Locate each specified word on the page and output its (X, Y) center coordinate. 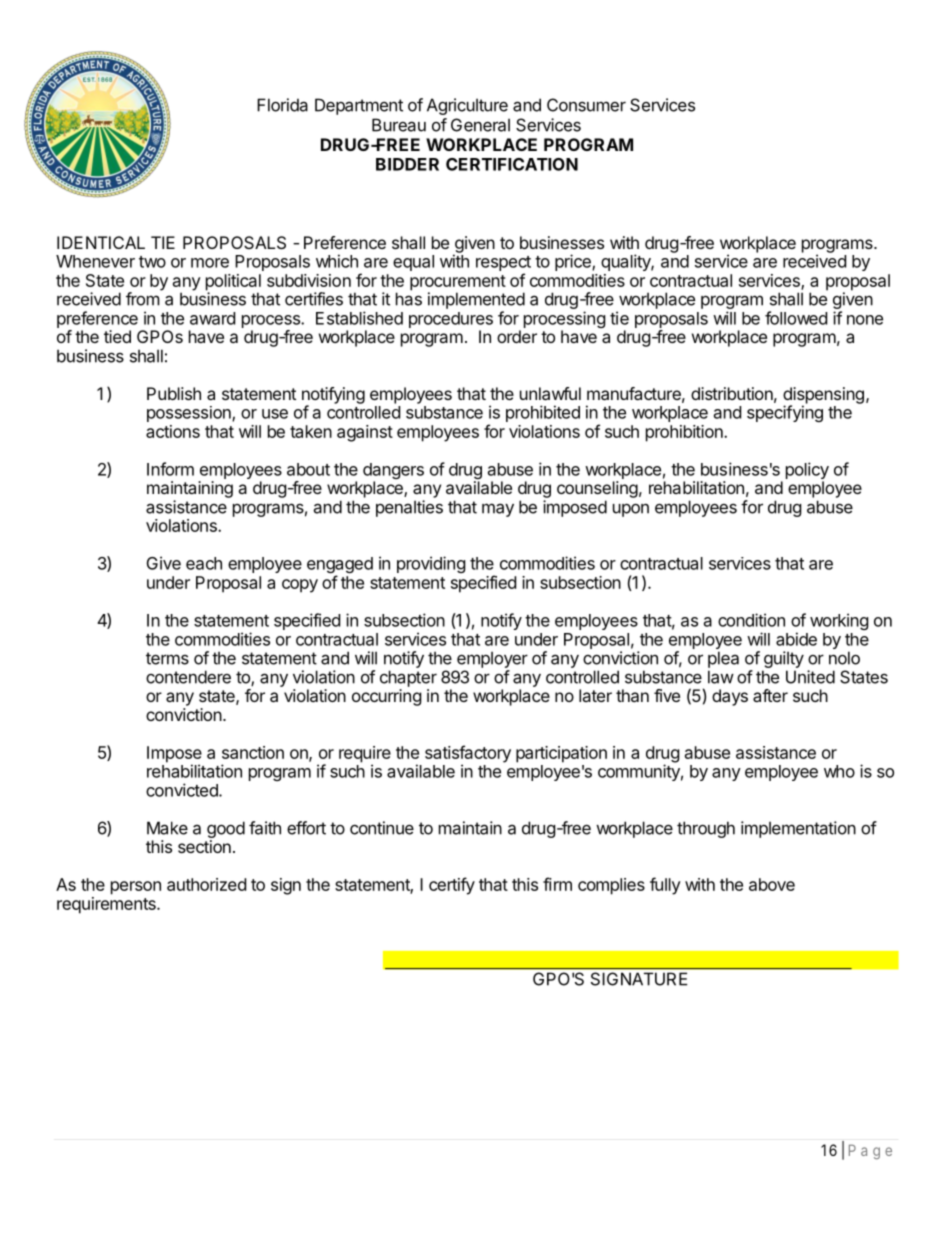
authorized (206, 884)
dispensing (823, 396)
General (480, 125)
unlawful (550, 393)
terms (167, 658)
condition (751, 620)
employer (492, 659)
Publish (174, 393)
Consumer (586, 105)
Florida (282, 105)
